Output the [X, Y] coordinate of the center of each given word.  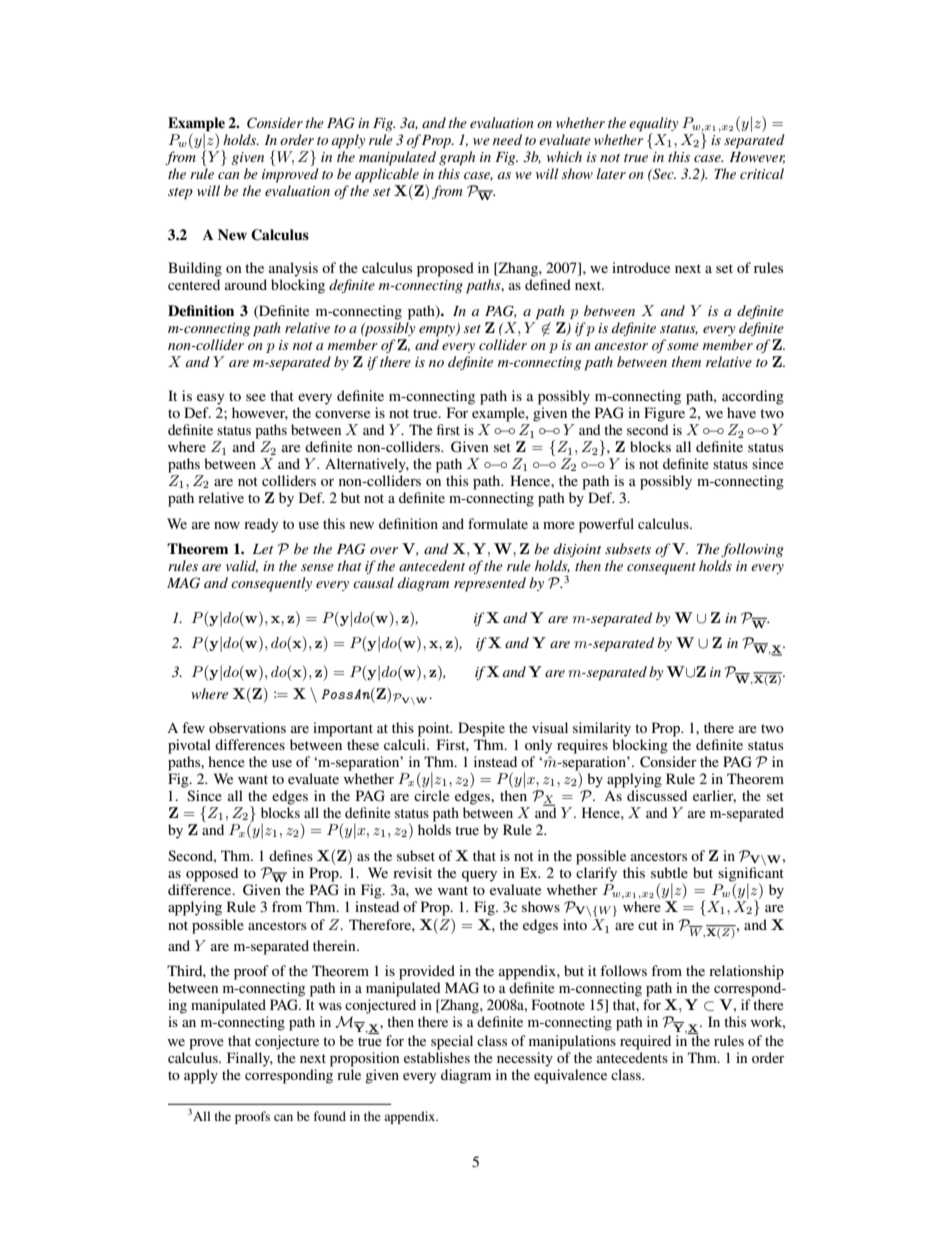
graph [457, 158]
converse [342, 414]
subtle [669, 872]
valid [242, 566]
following [752, 550]
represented [490, 584]
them [686, 361]
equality [653, 124]
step [180, 194]
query [479, 876]
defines [291, 855]
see [256, 397]
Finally [250, 1059]
